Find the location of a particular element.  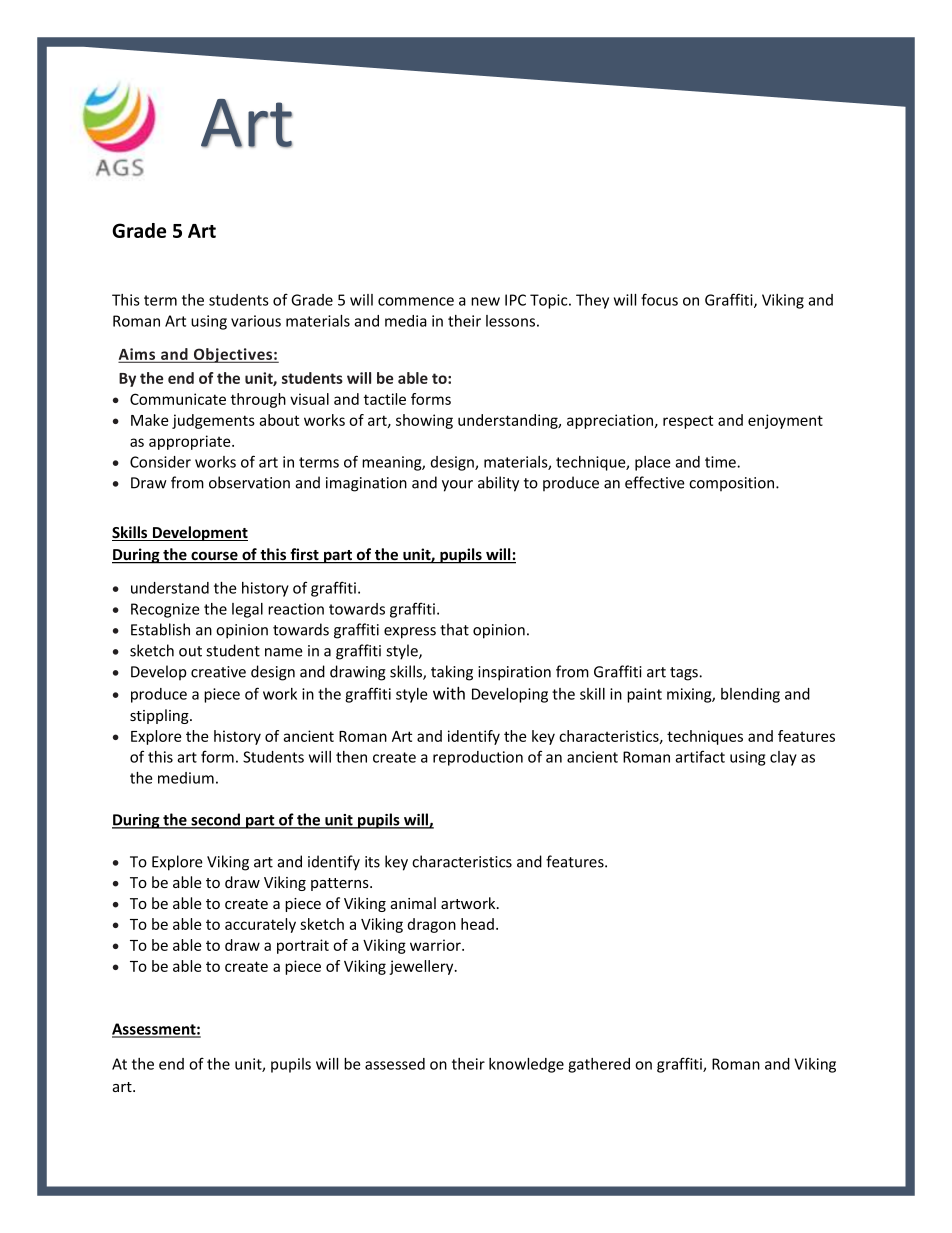

artifact is located at coordinates (700, 756).
